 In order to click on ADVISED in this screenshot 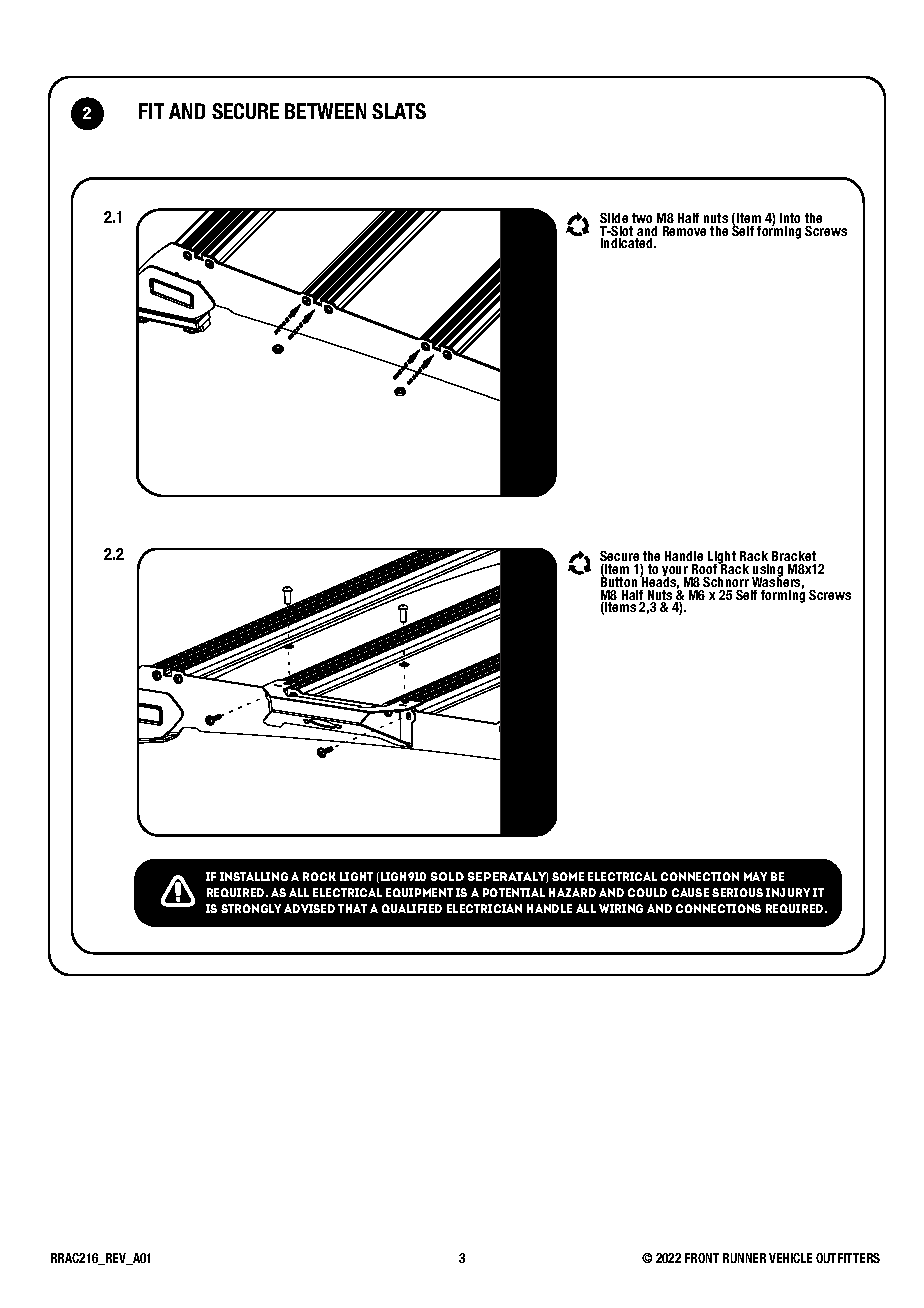, I will do `click(309, 908)`.
